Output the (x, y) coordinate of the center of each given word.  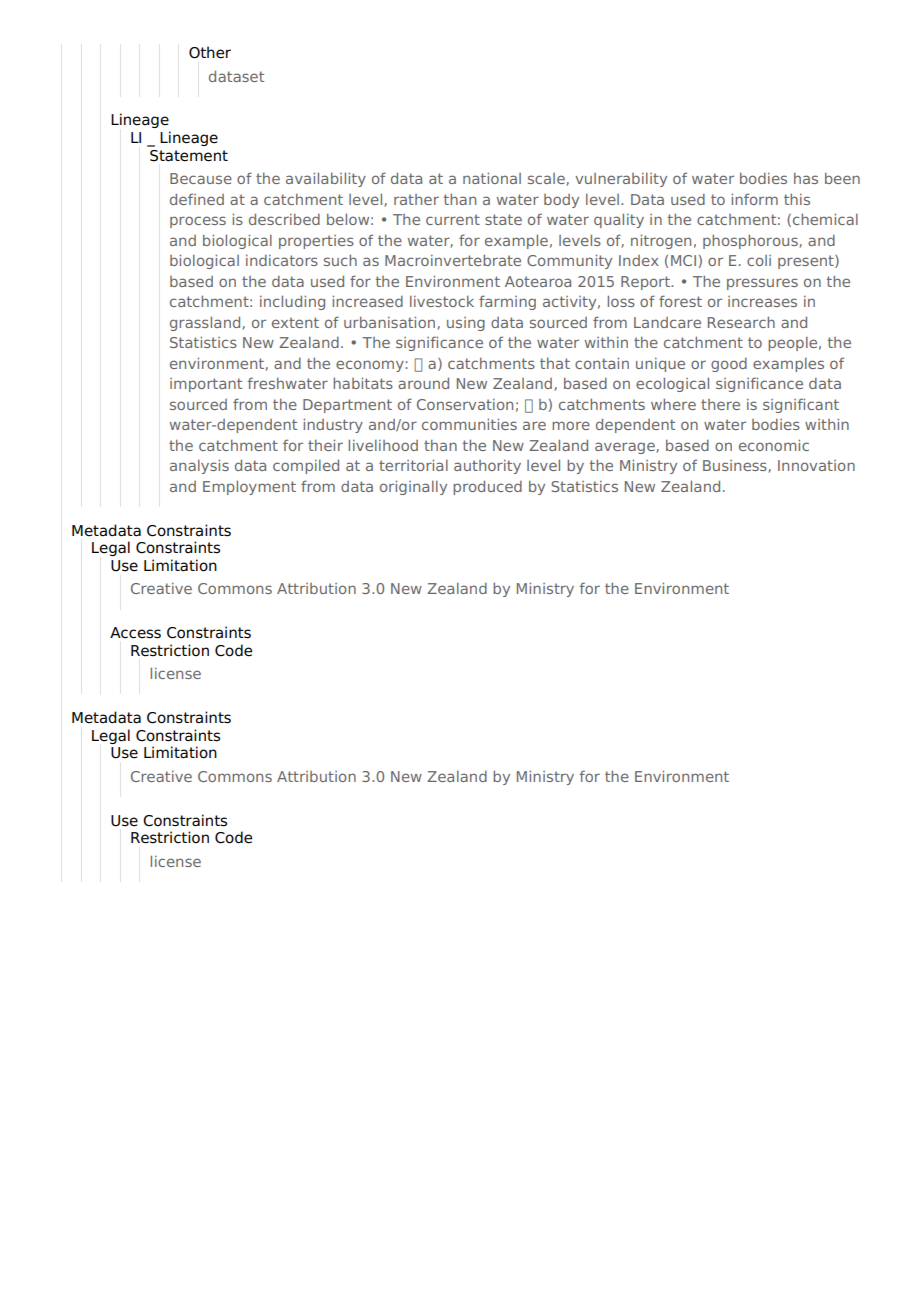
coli (759, 260)
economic (774, 445)
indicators (282, 260)
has (806, 178)
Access (135, 633)
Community (569, 261)
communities (469, 424)
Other (210, 52)
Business (736, 466)
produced (487, 487)
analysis (199, 466)
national (492, 178)
